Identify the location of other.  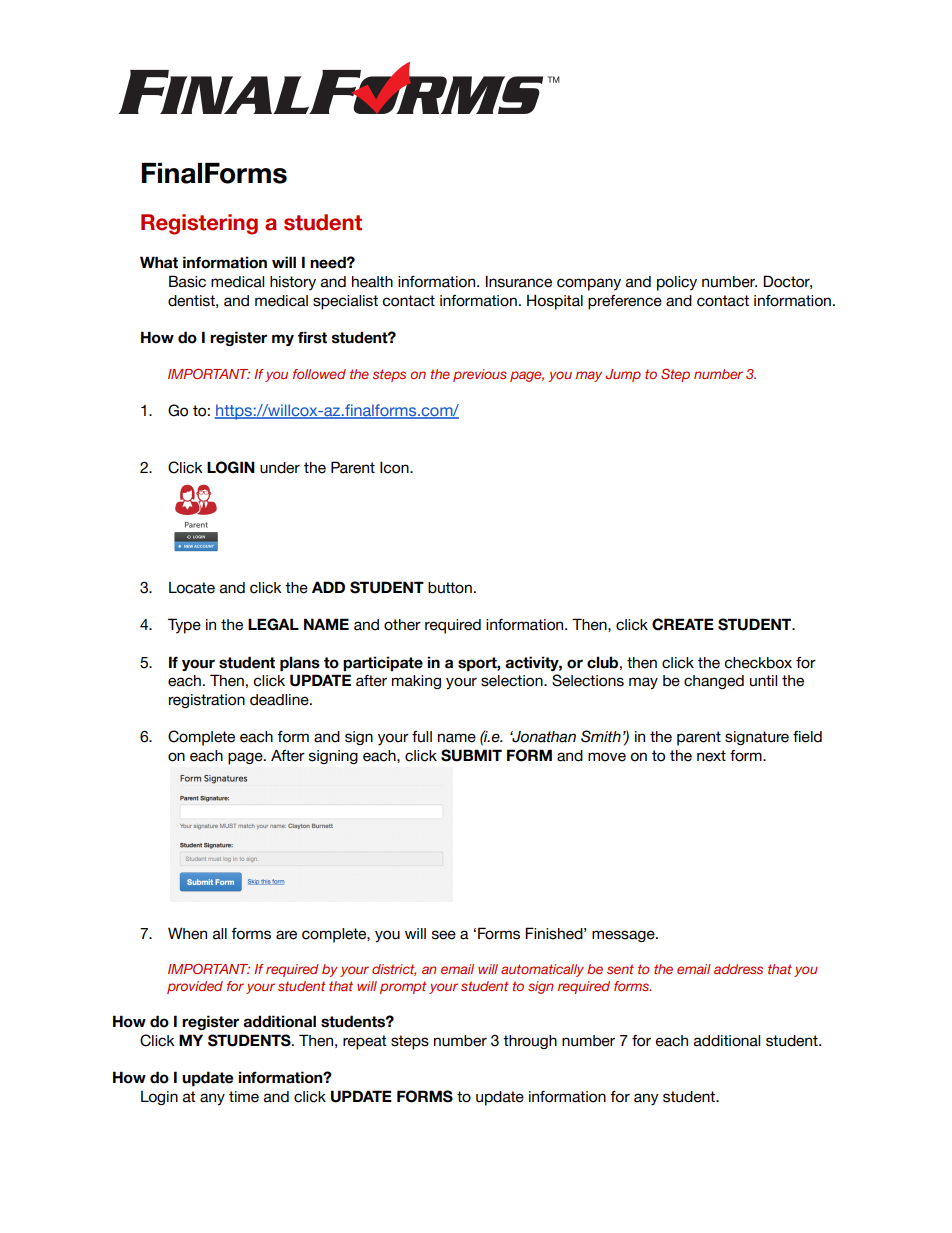
(402, 625).
